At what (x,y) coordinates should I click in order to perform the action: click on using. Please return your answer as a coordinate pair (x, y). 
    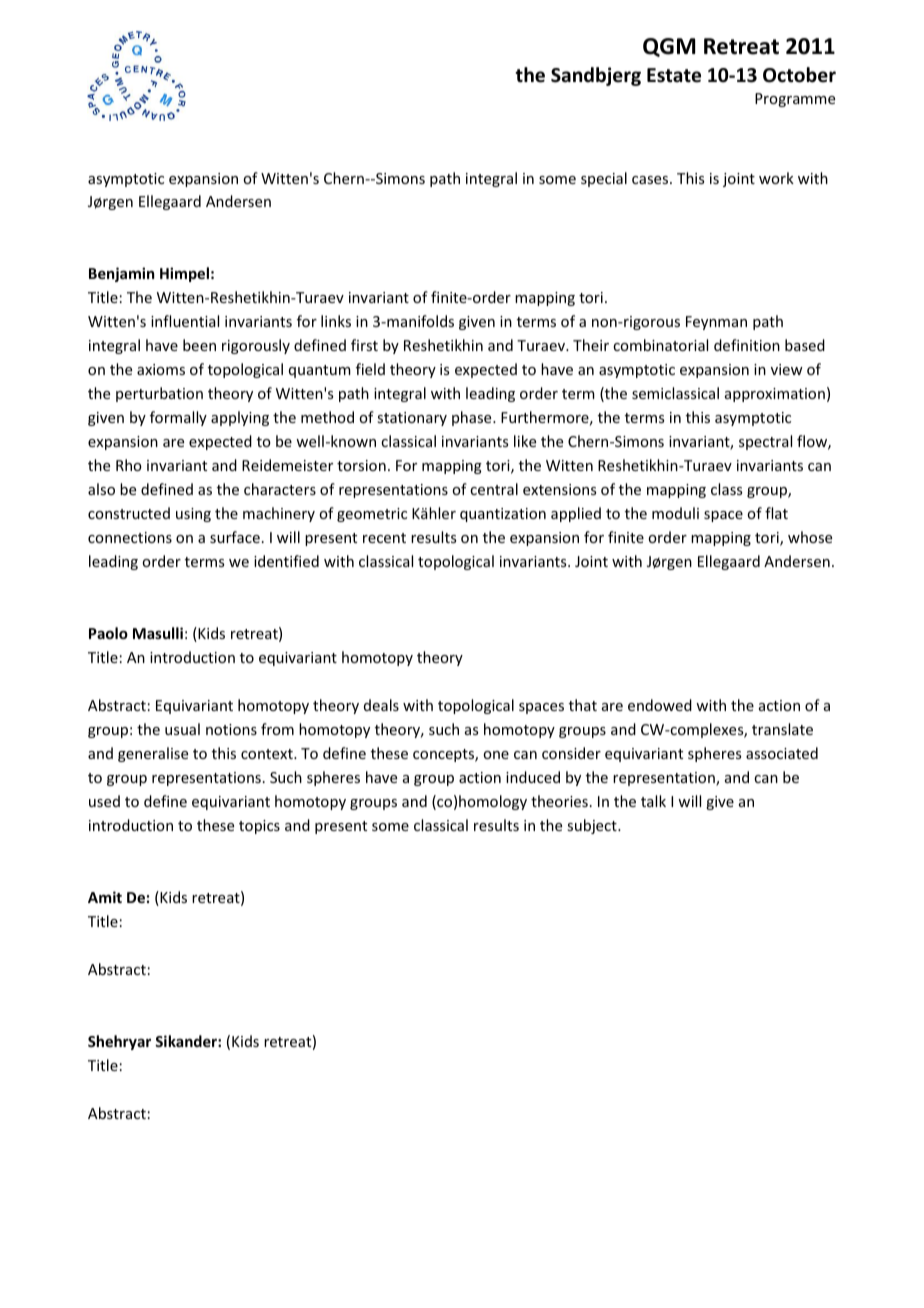
    Looking at the image, I should click on (193, 515).
